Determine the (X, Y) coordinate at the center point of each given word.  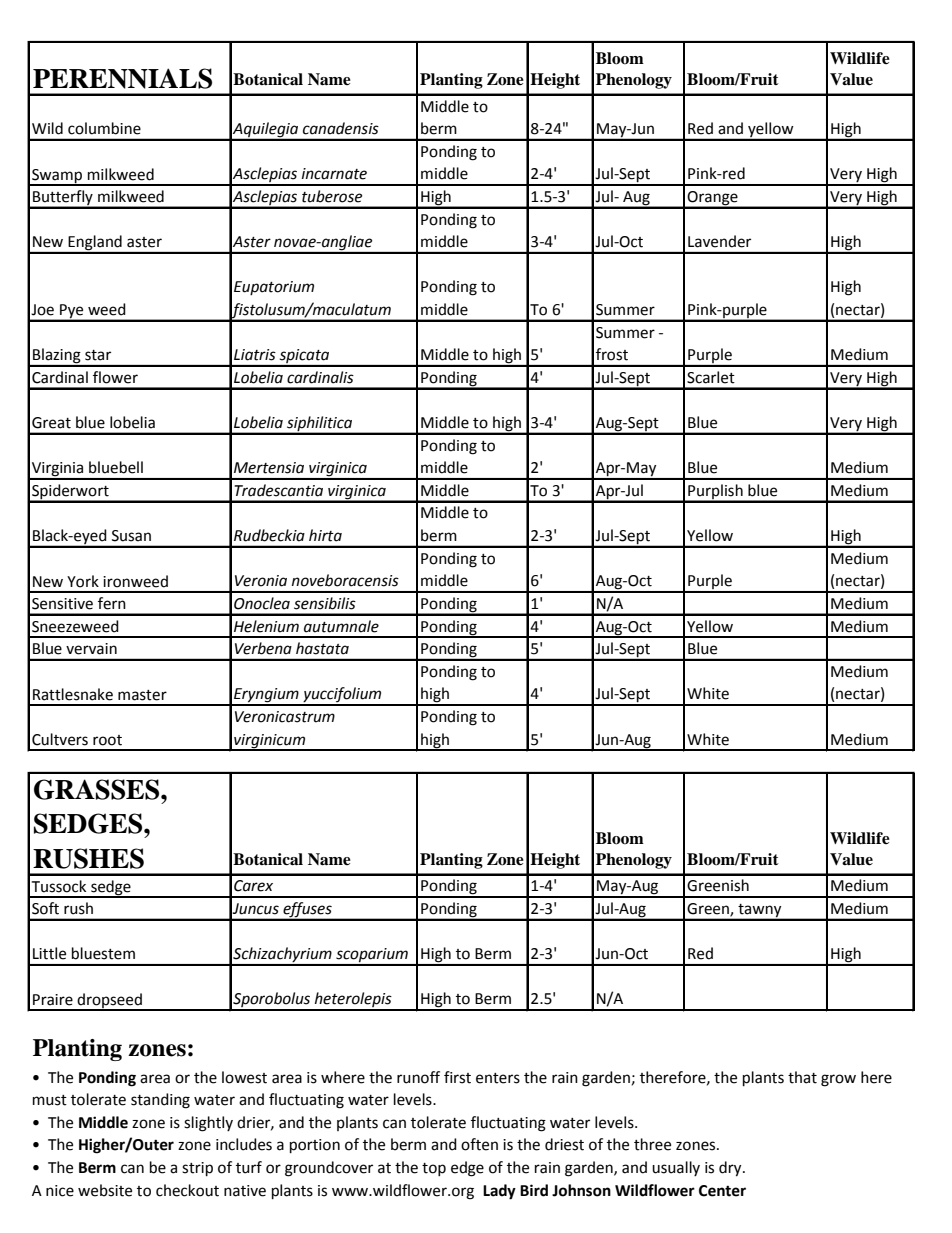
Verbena (263, 648)
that (802, 1077)
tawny (760, 912)
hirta (325, 535)
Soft (45, 908)
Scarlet (711, 377)
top (434, 1169)
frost (612, 354)
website (105, 1190)
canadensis (341, 128)
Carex (253, 886)
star (98, 355)
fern (112, 603)
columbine (104, 128)
